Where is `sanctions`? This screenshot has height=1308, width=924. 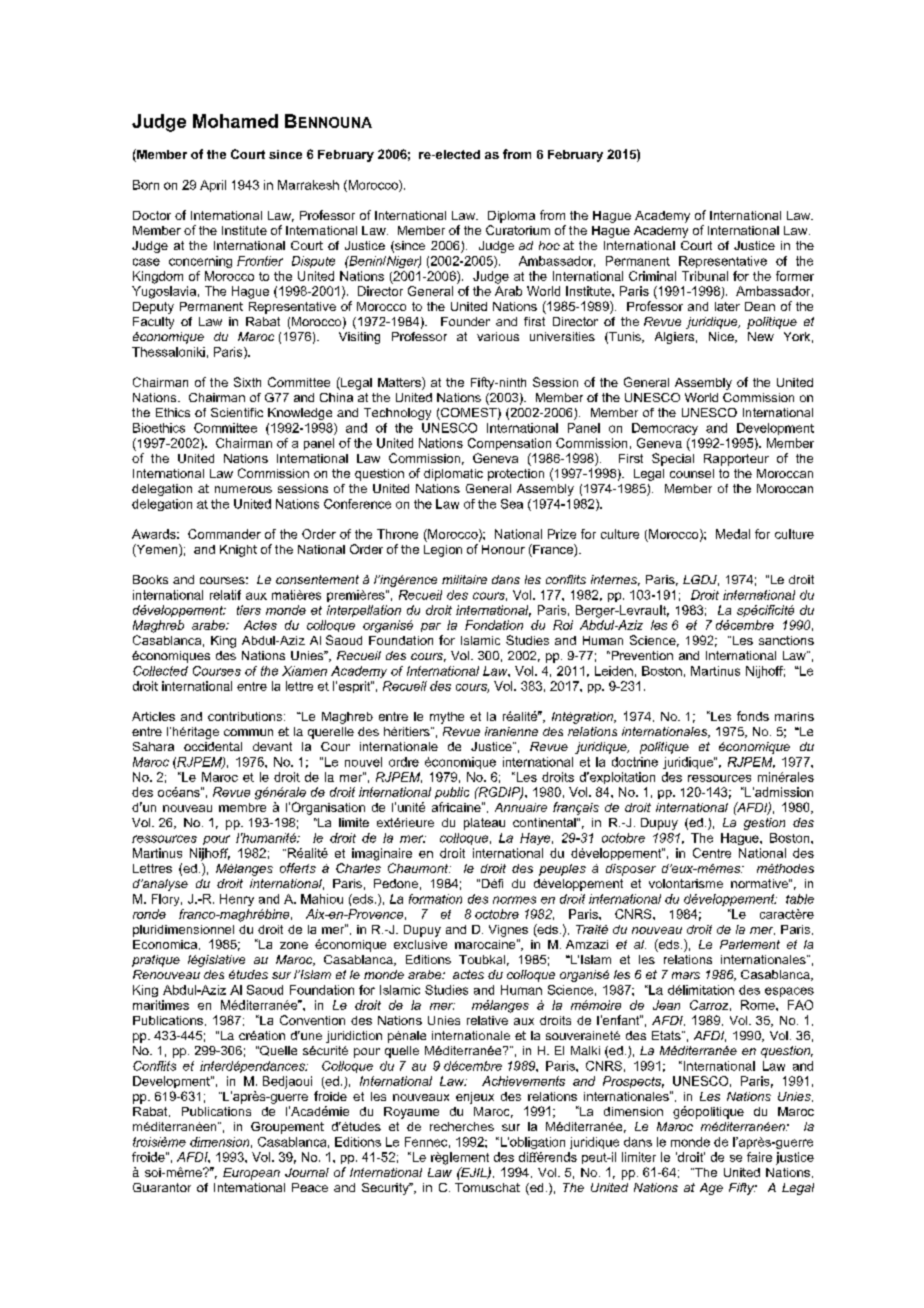 sanctions is located at coordinates (786, 640).
